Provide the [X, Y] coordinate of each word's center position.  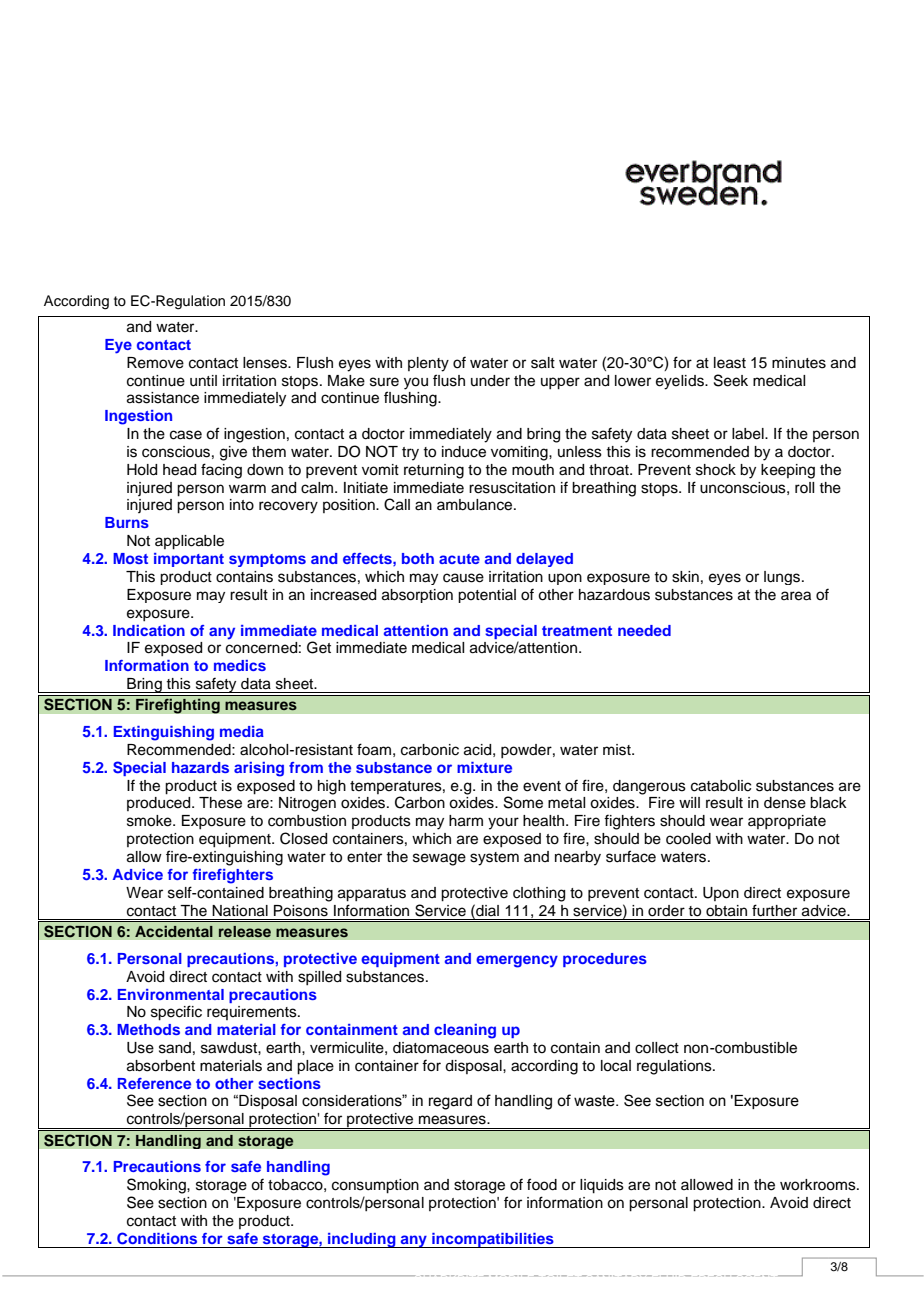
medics [240, 665]
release [244, 931]
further [774, 910]
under [490, 381]
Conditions [157, 1238]
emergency [517, 961]
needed [644, 630]
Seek [731, 380]
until [203, 381]
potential [487, 596]
